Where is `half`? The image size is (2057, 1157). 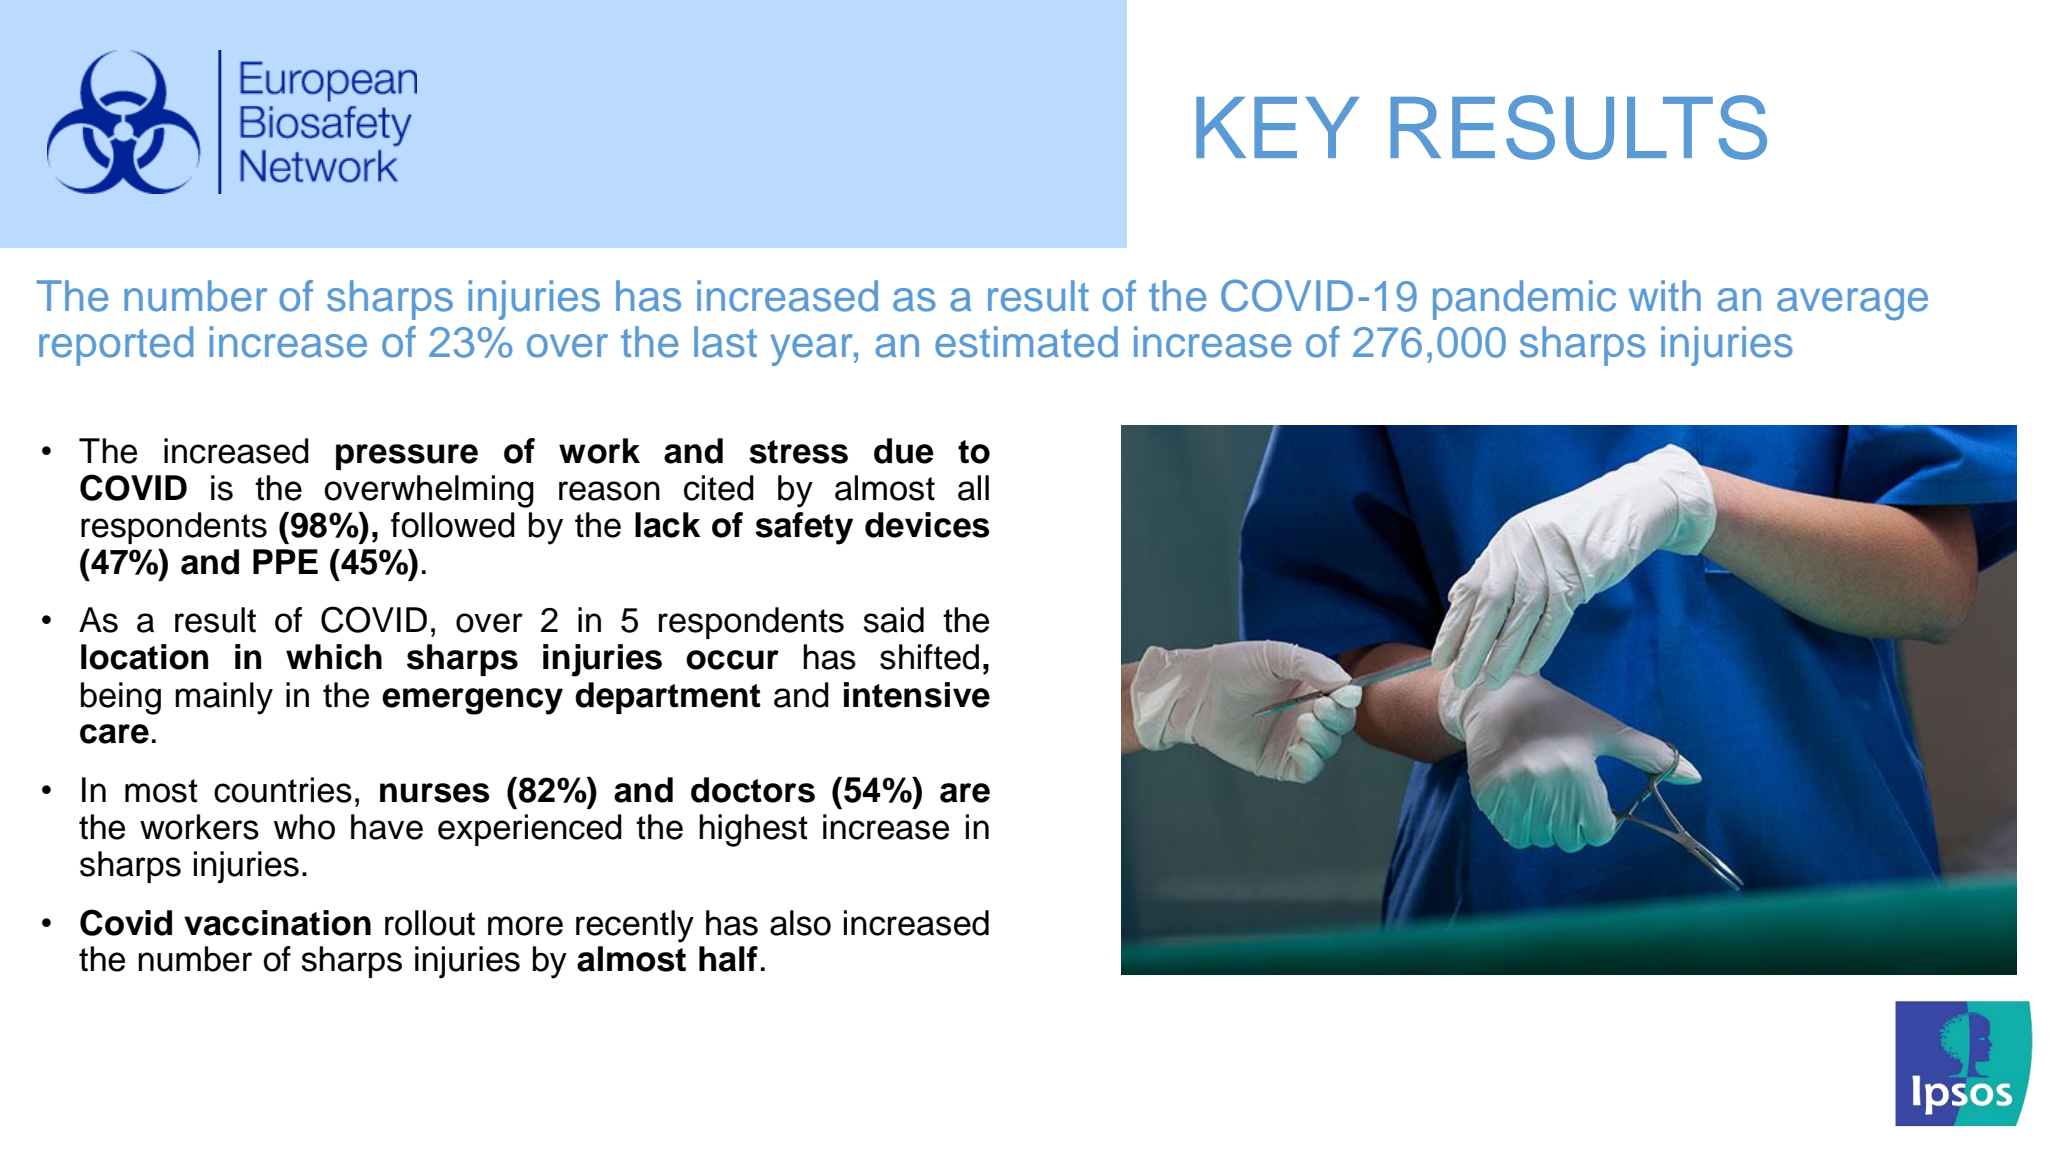 half is located at coordinates (728, 959).
